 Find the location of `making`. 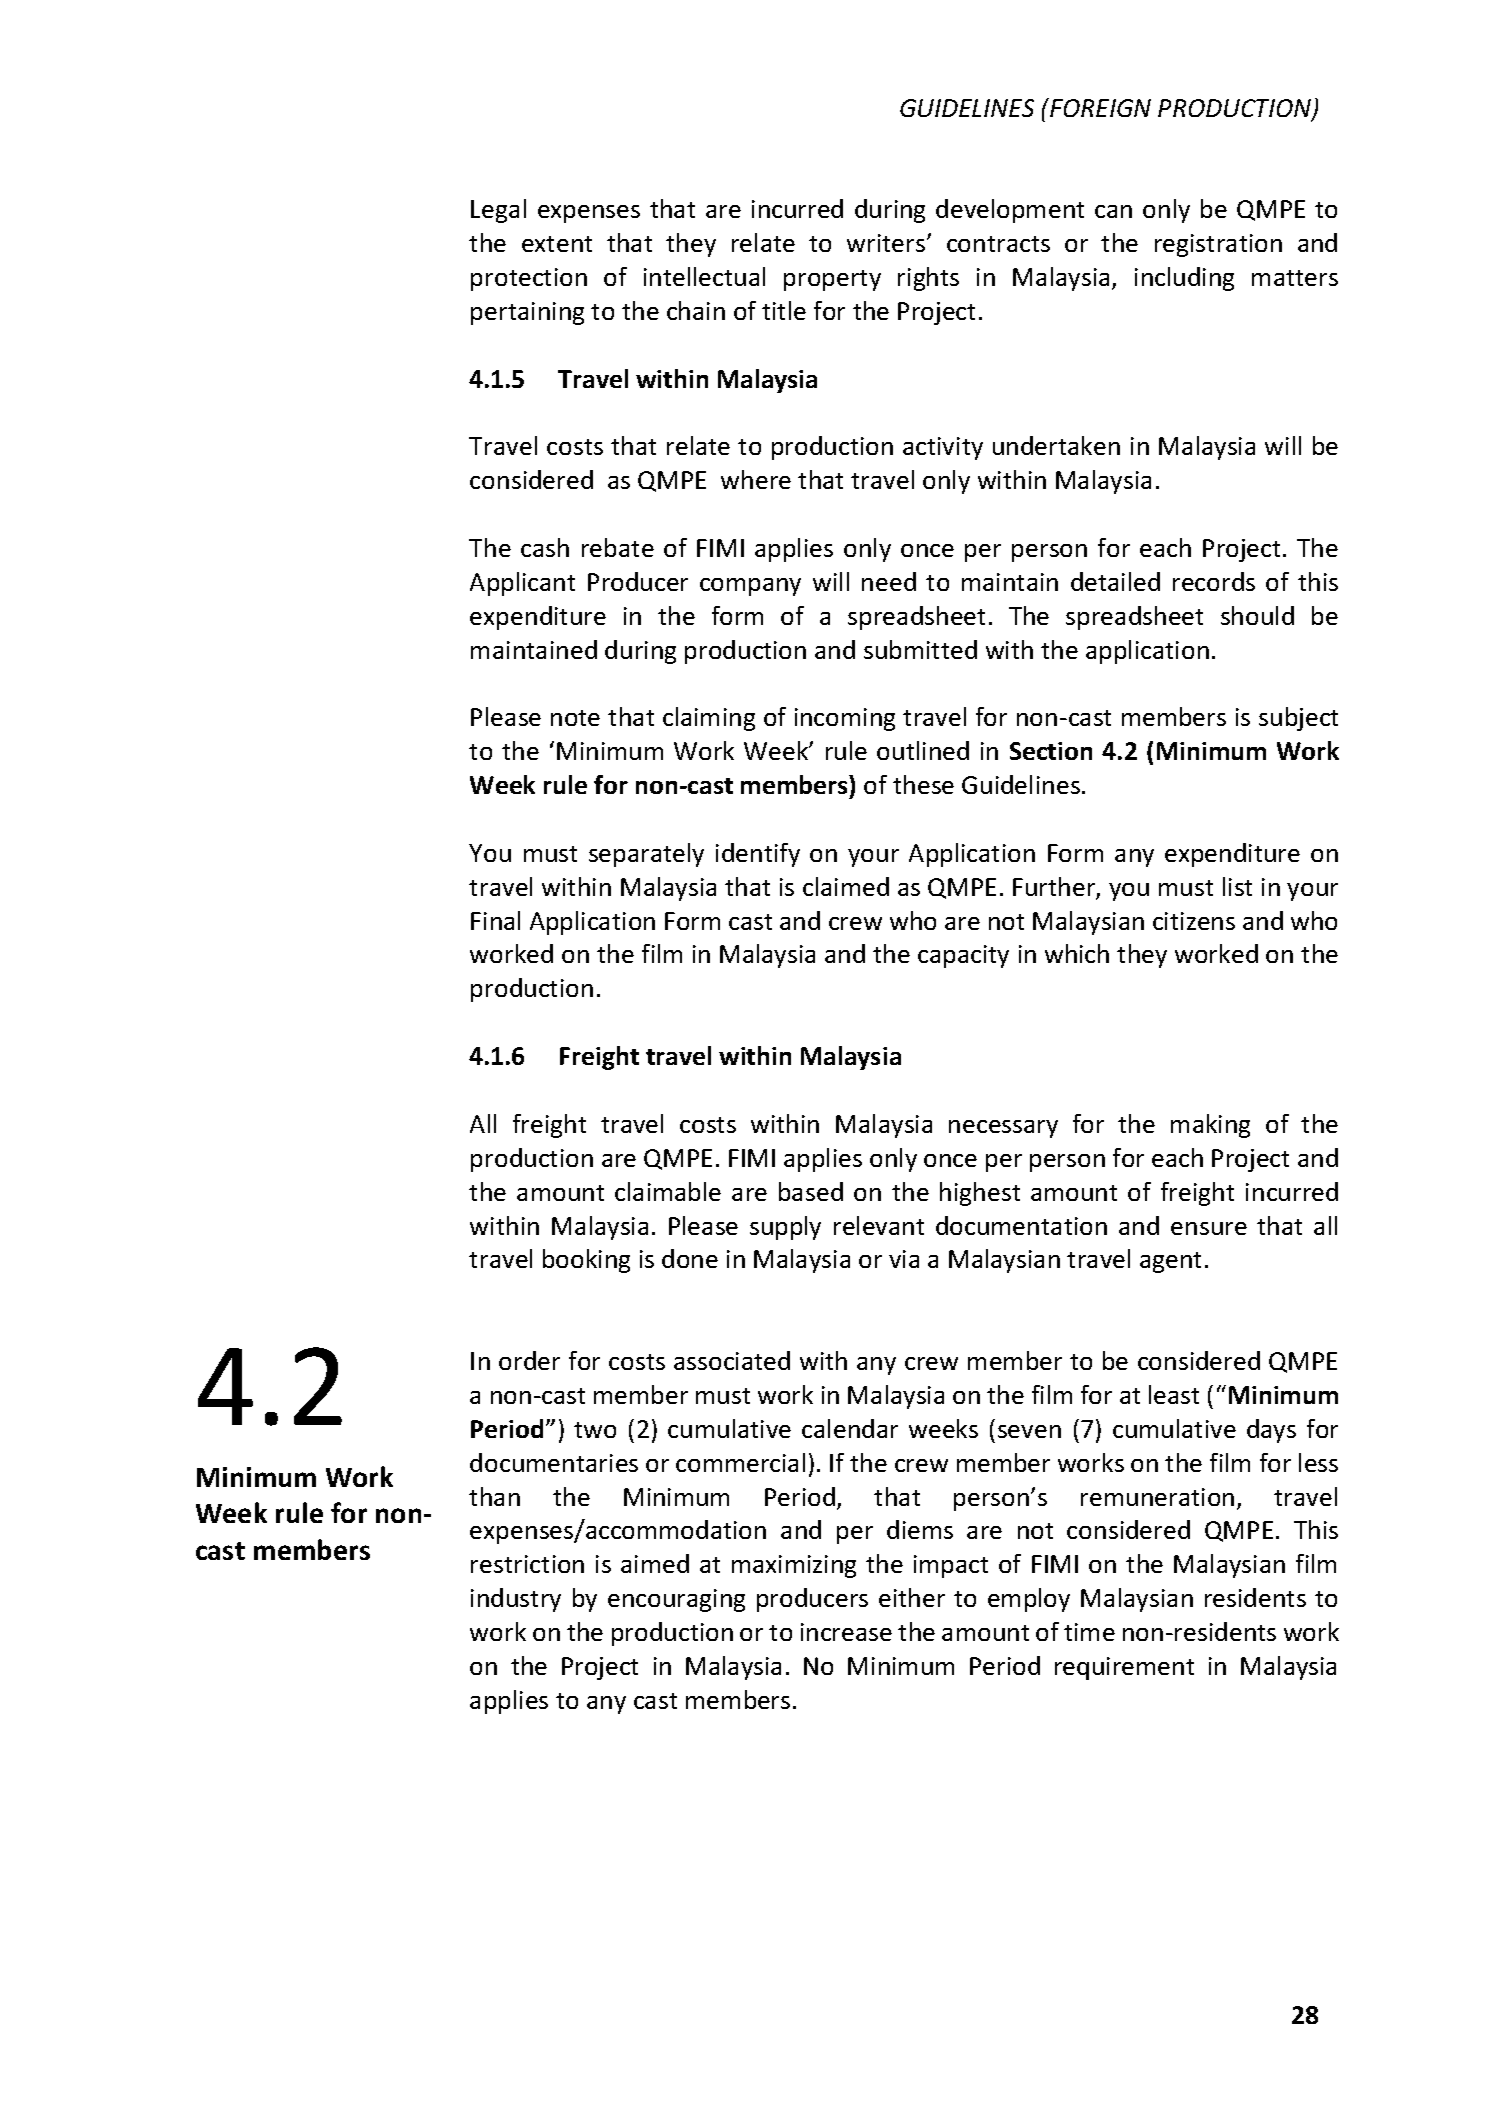

making is located at coordinates (1210, 1126).
